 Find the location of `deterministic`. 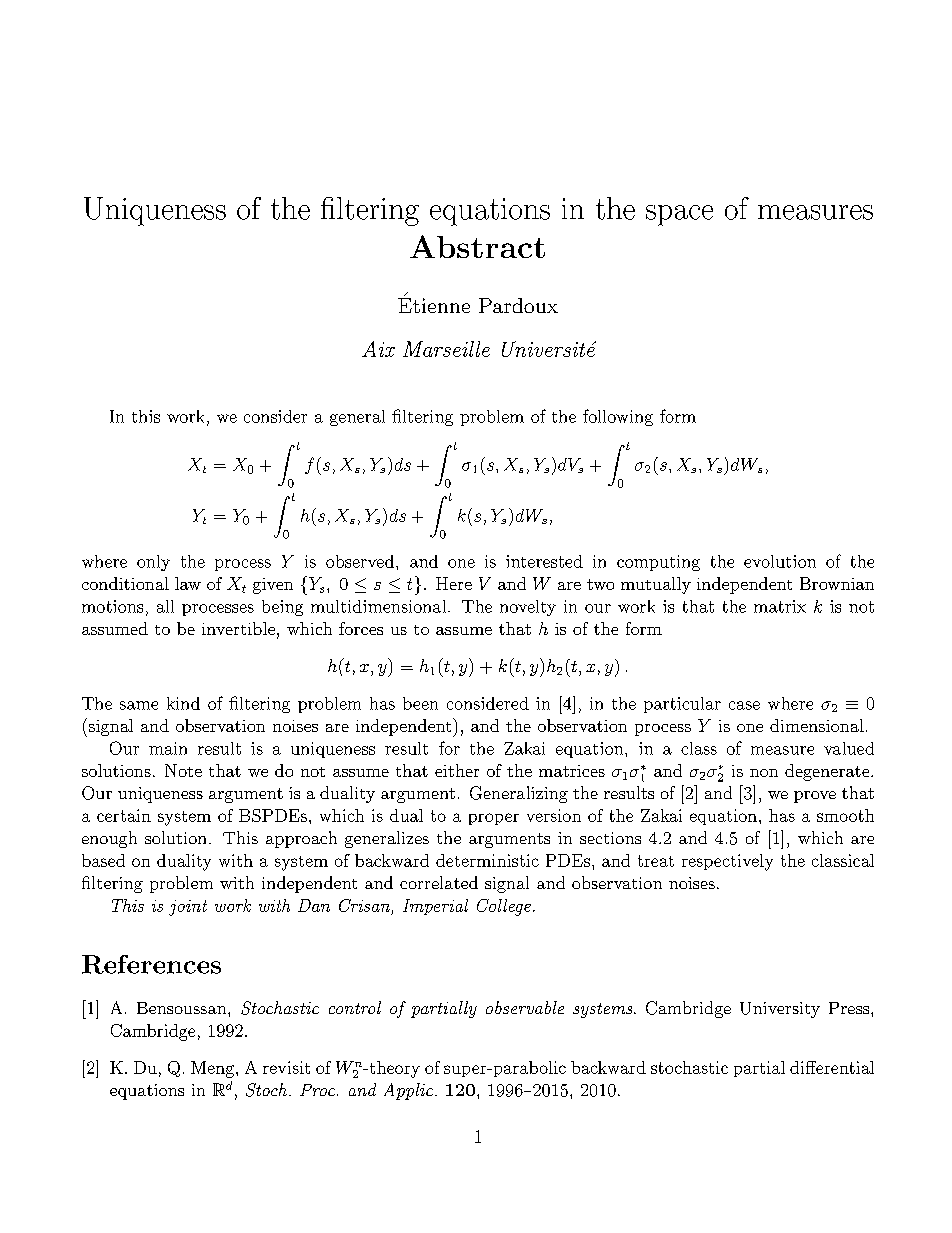

deterministic is located at coordinates (487, 860).
